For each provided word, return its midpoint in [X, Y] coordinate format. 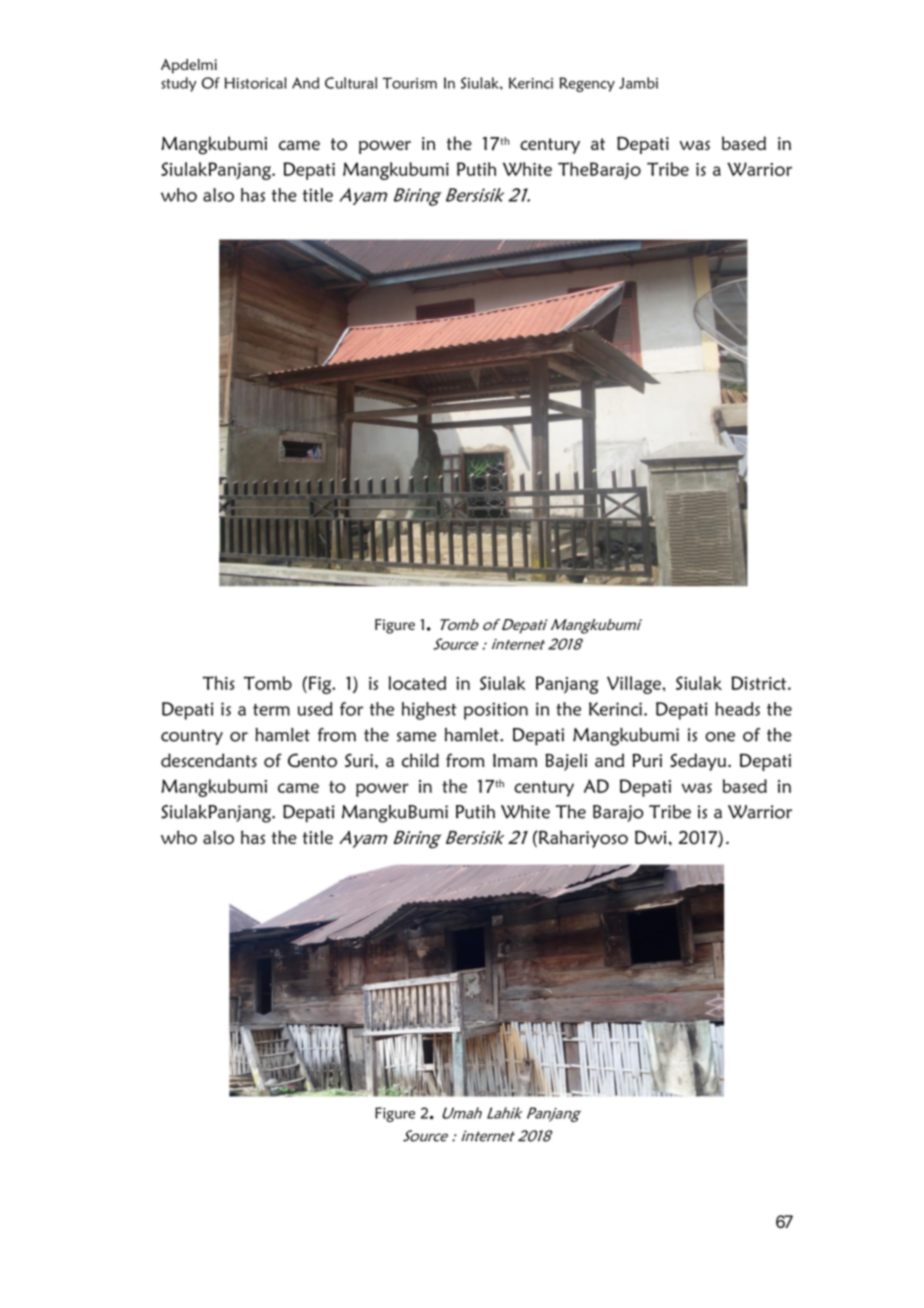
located [417, 683]
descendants [209, 760]
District [760, 683]
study [178, 84]
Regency [587, 84]
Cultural [351, 83]
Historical [255, 83]
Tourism [410, 83]
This [219, 683]
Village [635, 685]
